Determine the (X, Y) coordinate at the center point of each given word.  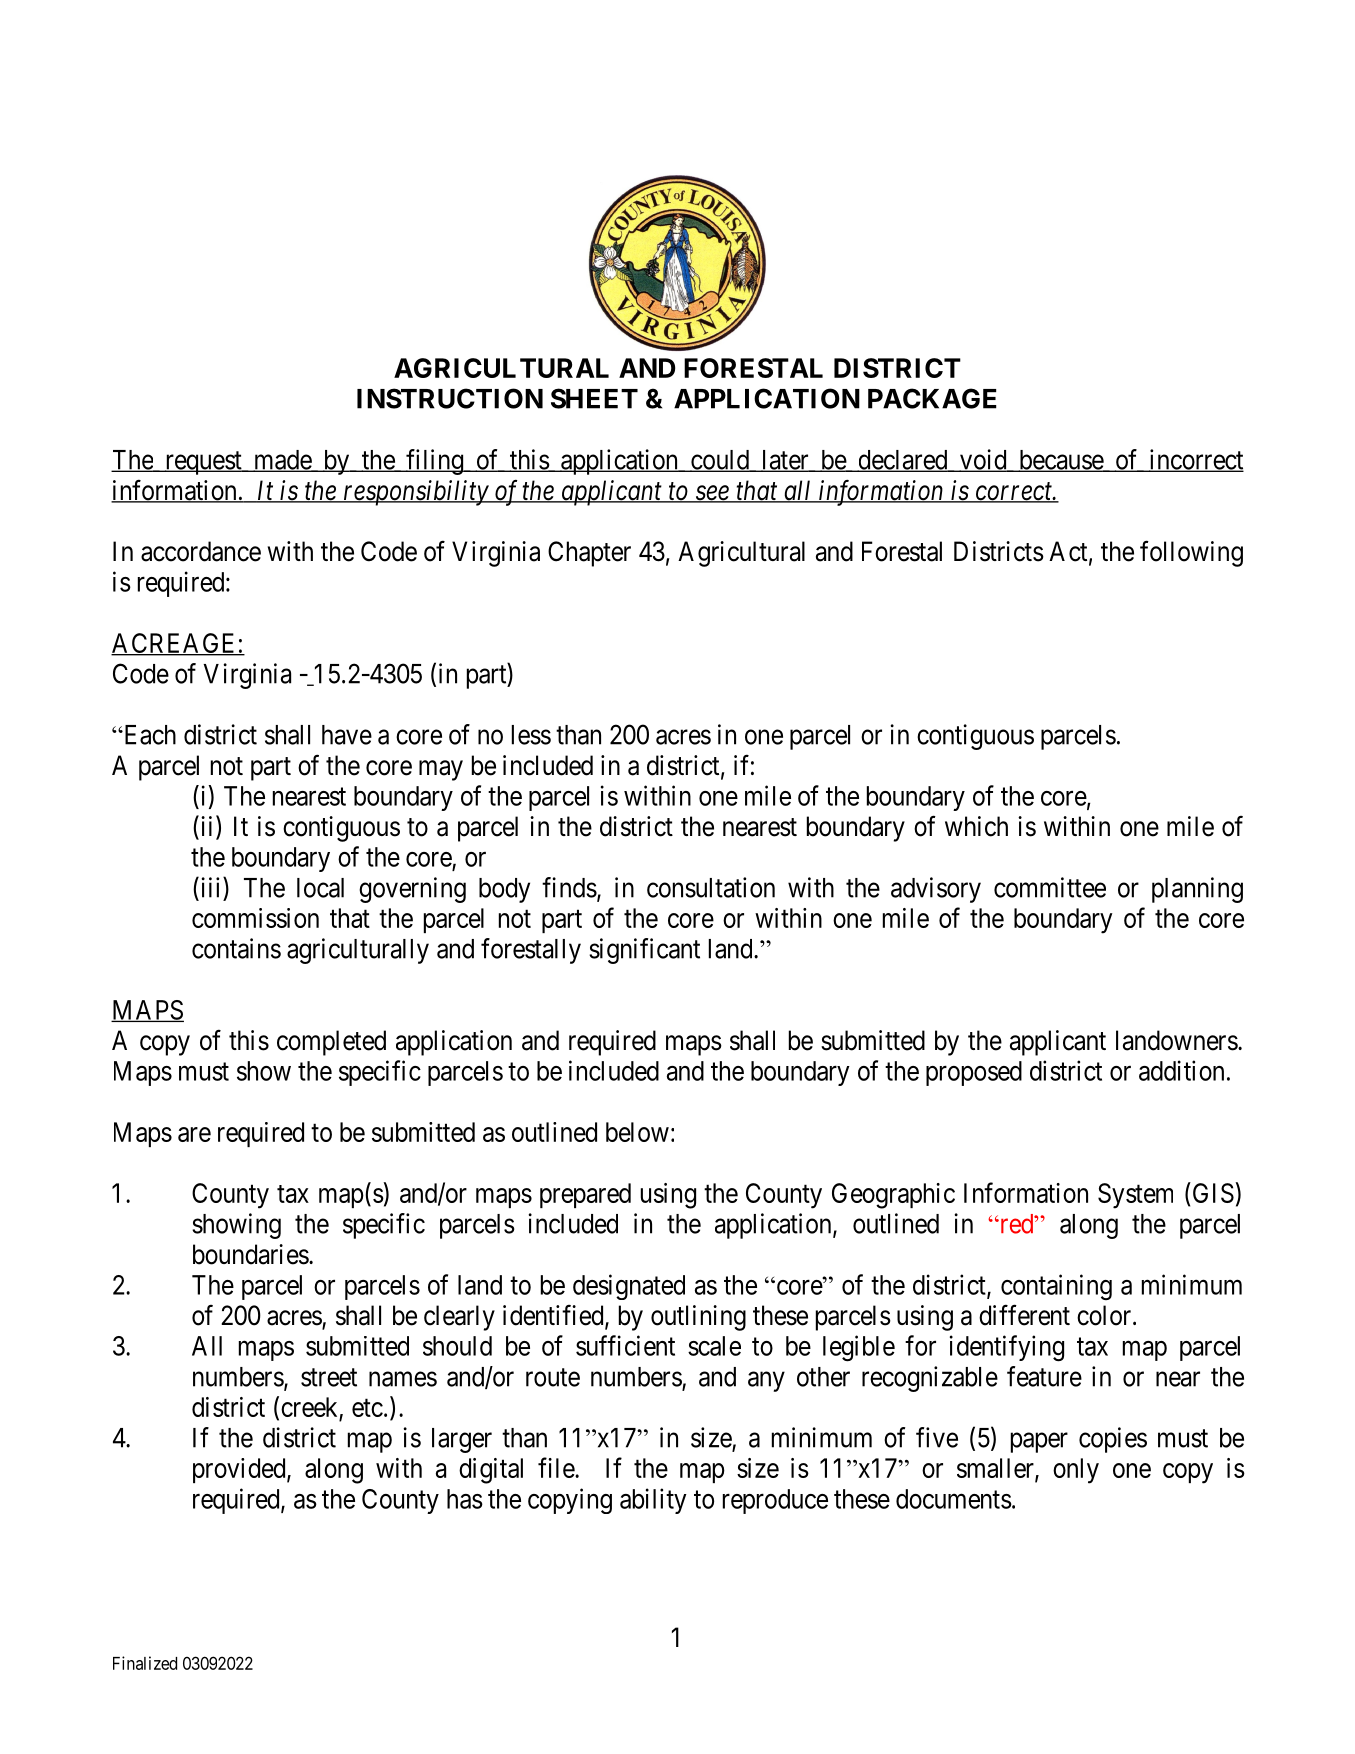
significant (644, 951)
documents (954, 1499)
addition (1181, 1070)
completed (331, 1043)
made (282, 461)
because (1060, 461)
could (720, 461)
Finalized (145, 1663)
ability (653, 1501)
